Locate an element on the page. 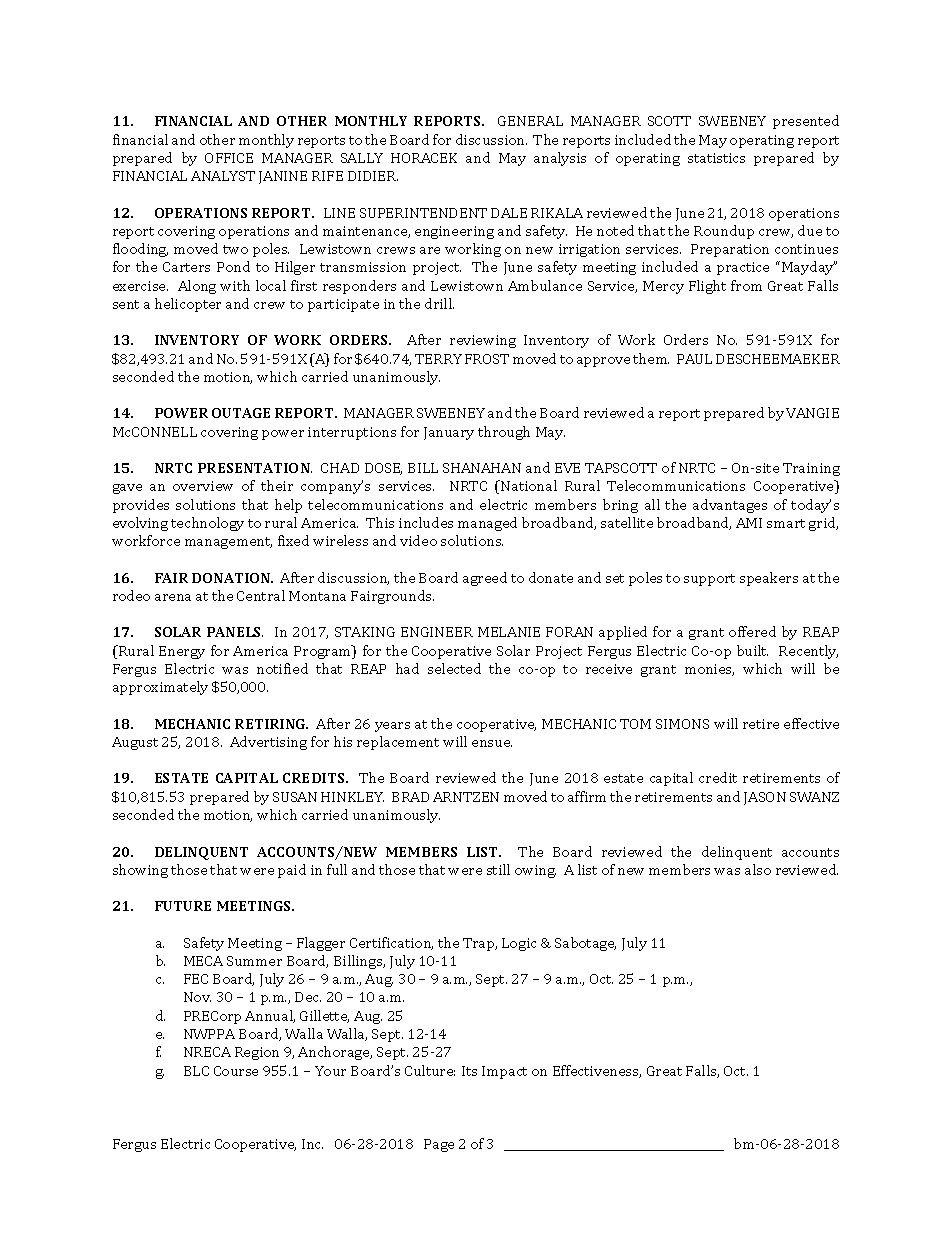 The width and height of the image is (952, 1233). Page is located at coordinates (439, 1145).
